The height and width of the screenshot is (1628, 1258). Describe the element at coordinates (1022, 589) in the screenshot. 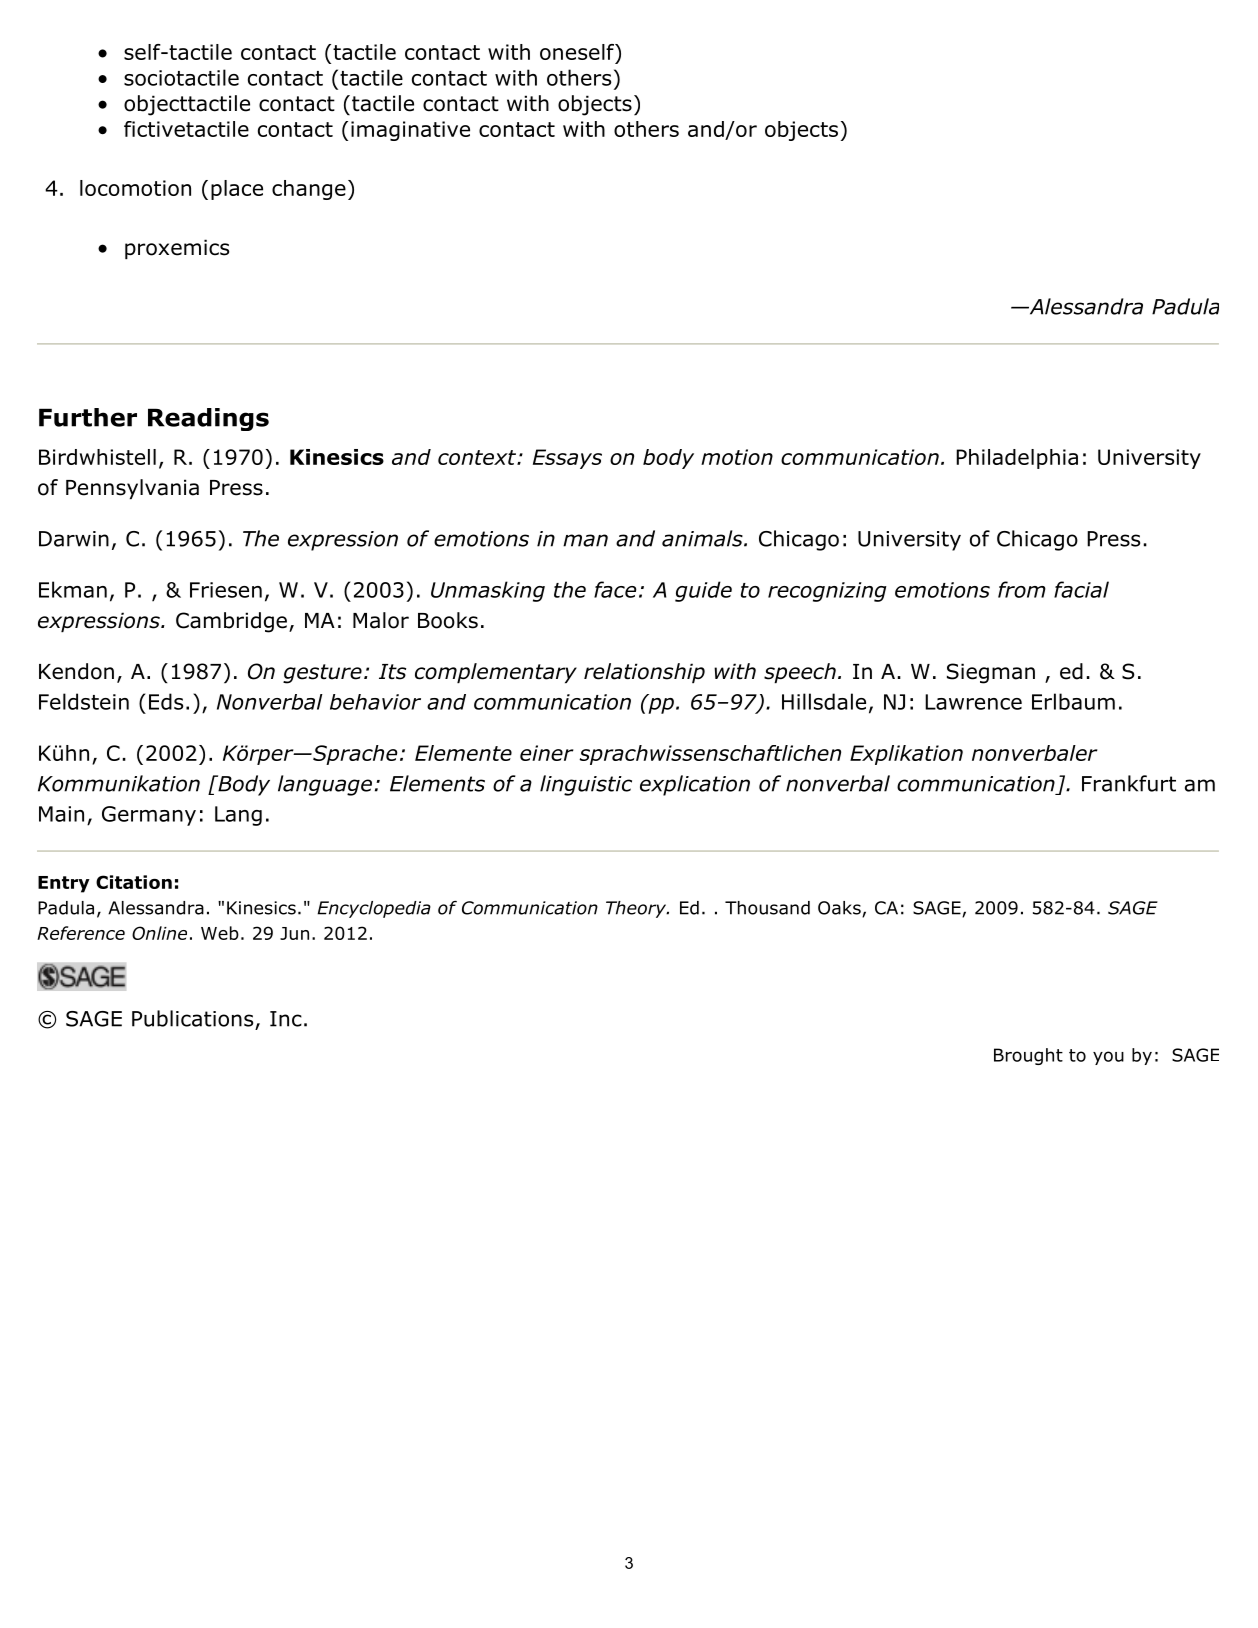

I see `from` at that location.
